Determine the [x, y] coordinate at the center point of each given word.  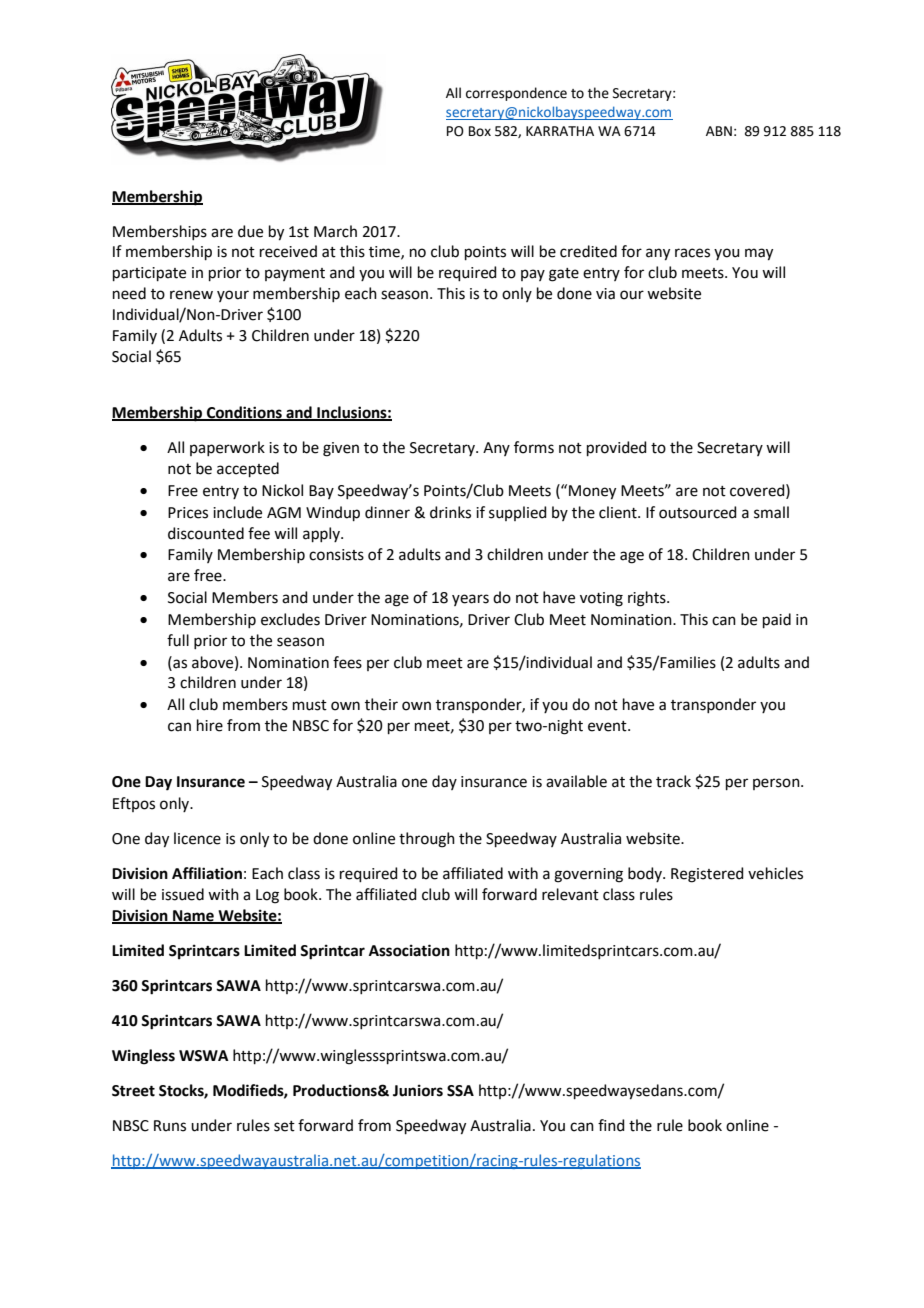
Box [480, 131]
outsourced [698, 512]
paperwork [227, 448]
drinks [450, 512]
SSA [460, 1091]
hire [210, 725]
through [427, 840]
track [673, 781]
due [250, 231]
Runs [170, 1126]
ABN [719, 131]
